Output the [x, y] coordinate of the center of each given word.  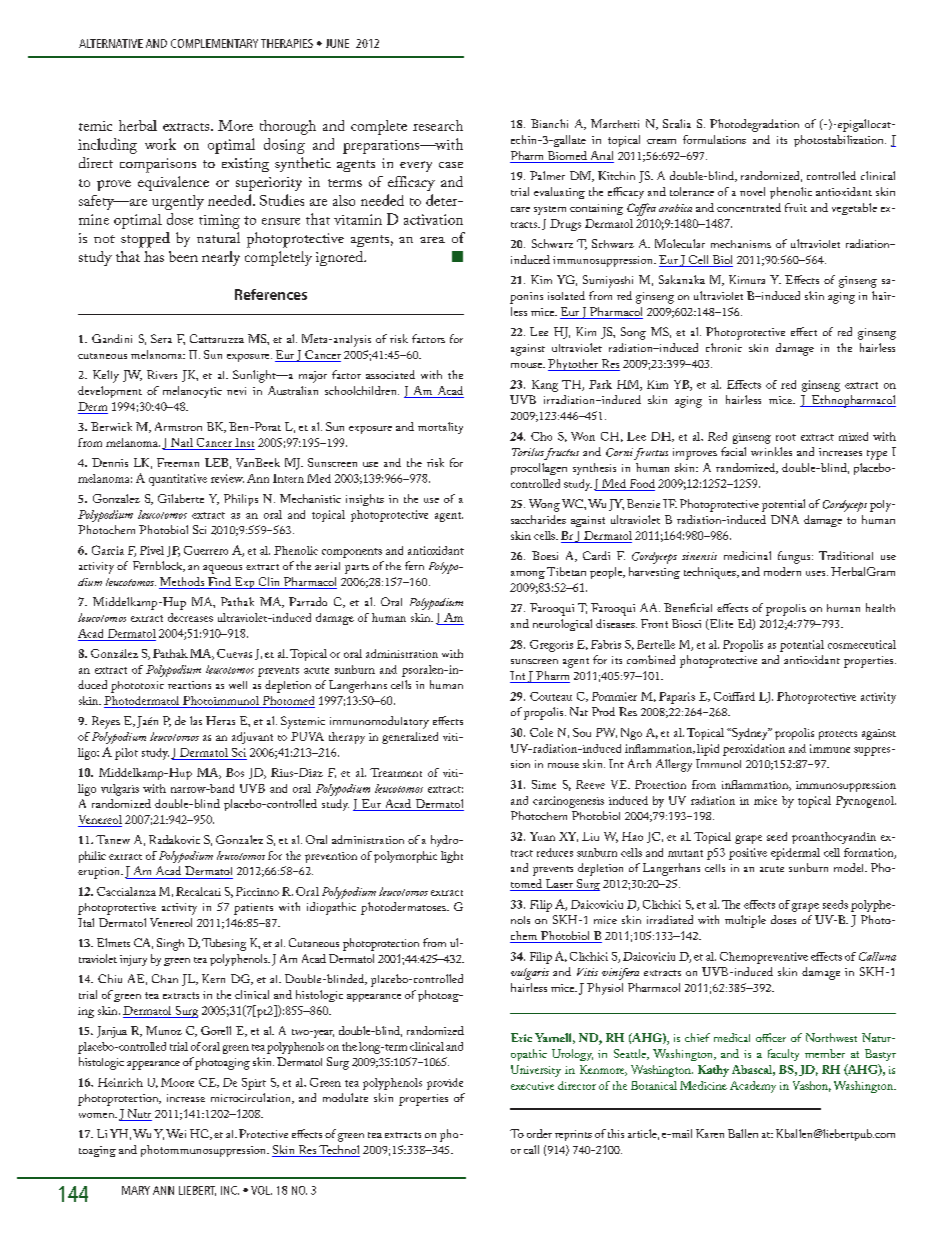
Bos [235, 772]
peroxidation [754, 750]
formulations [714, 139]
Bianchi [549, 123]
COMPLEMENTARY [214, 43]
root [786, 437]
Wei [176, 1133]
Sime [544, 784]
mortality [440, 428]
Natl [182, 442]
